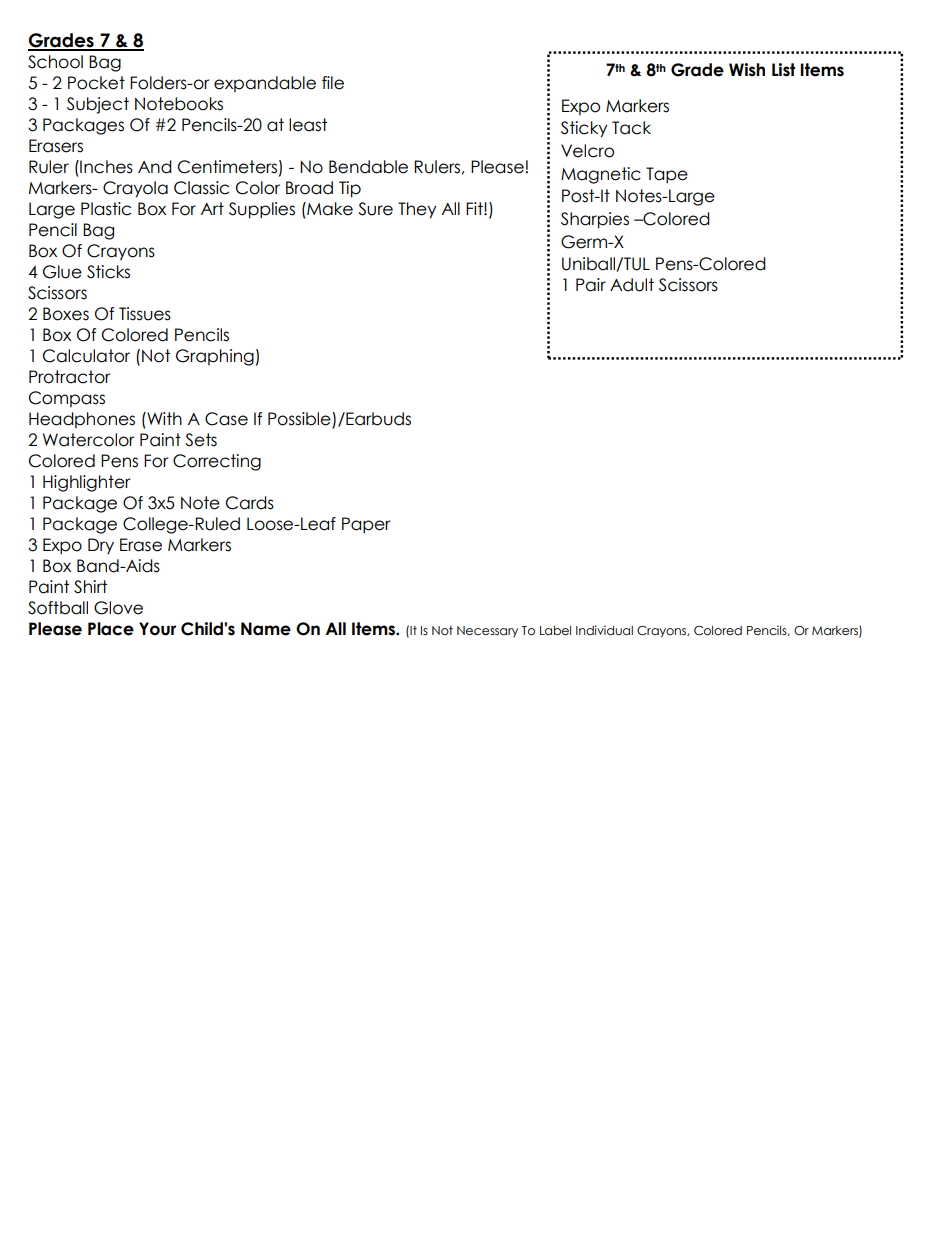 The image size is (952, 1233). What do you see at coordinates (163, 418) in the screenshot?
I see `With` at bounding box center [163, 418].
